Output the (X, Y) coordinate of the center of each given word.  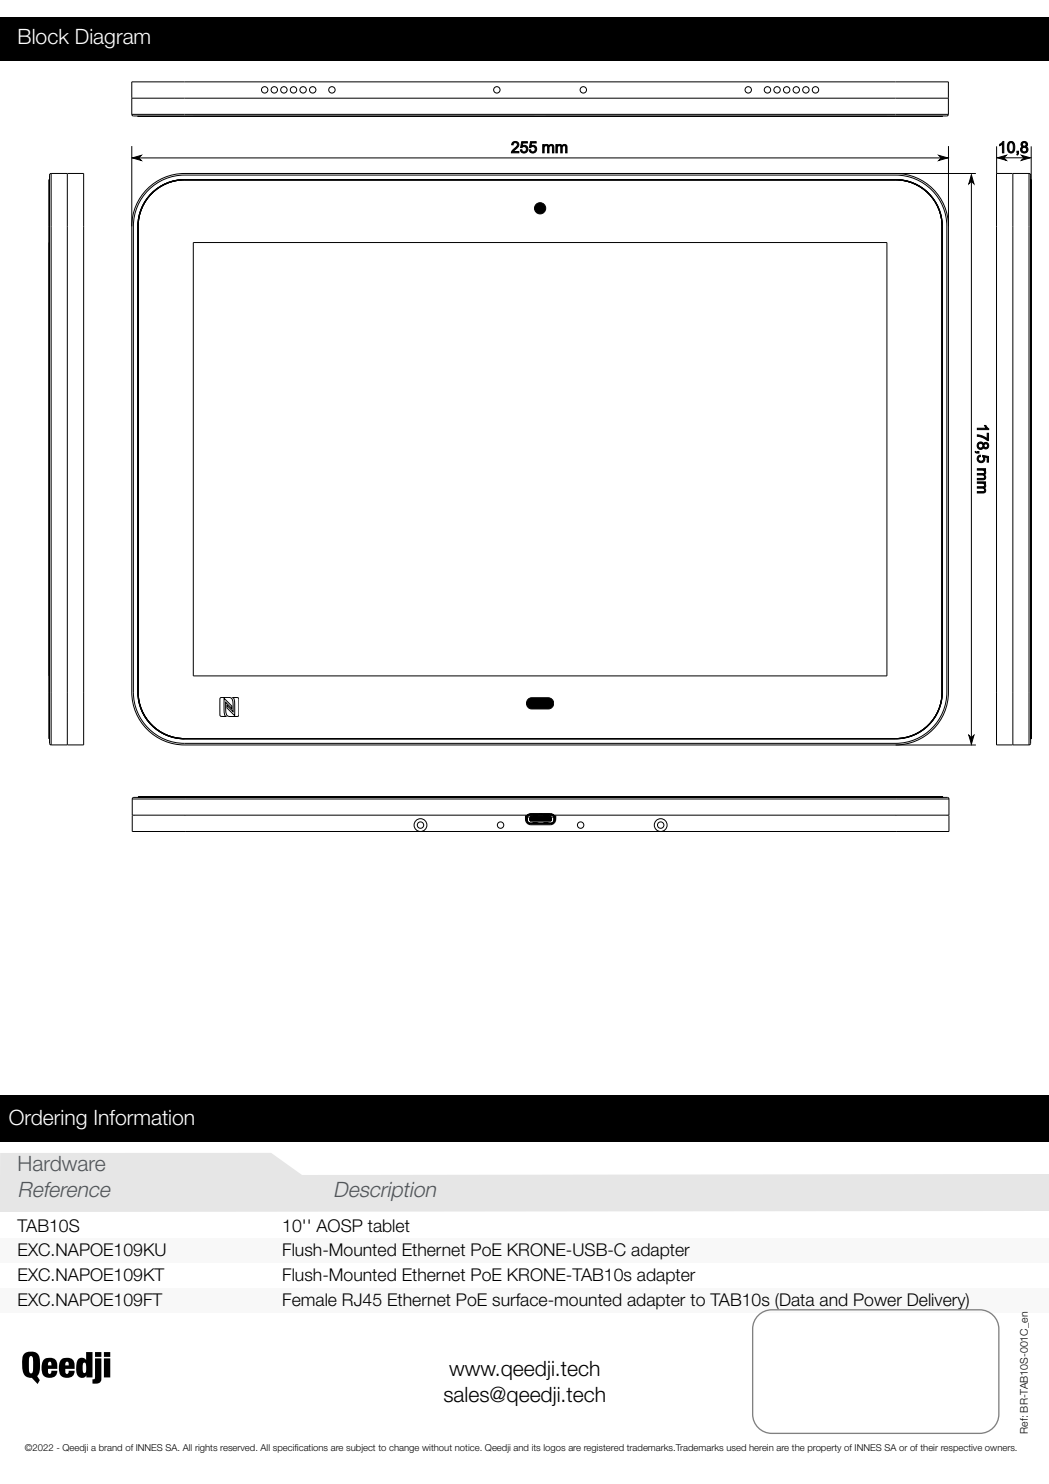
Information (144, 1118)
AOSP (339, 1226)
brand (110, 1447)
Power (878, 1300)
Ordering (48, 1119)
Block (43, 37)
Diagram (113, 39)
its (536, 1447)
